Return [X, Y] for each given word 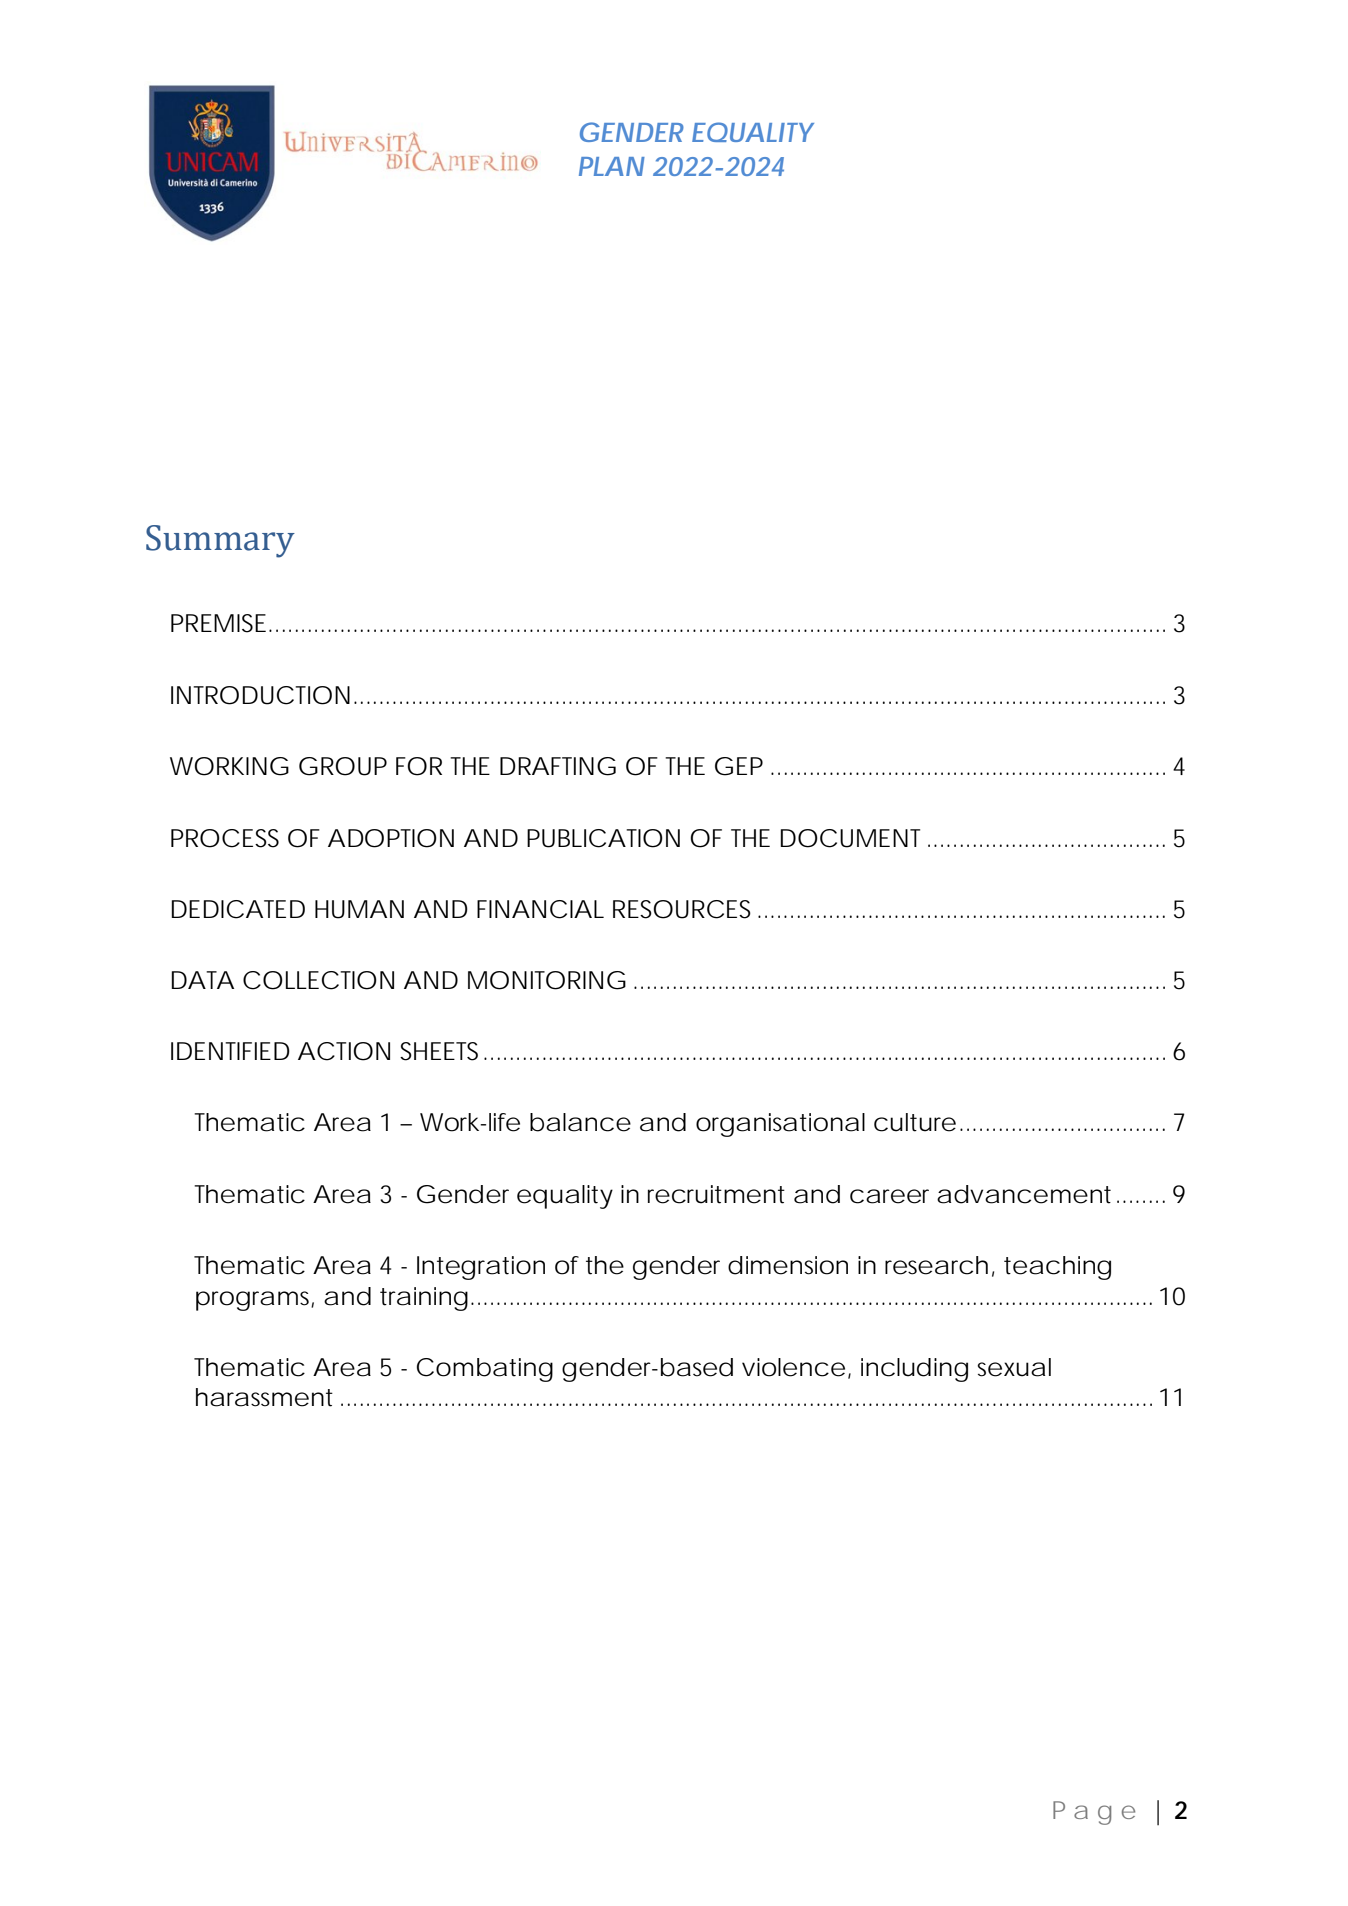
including [914, 1370]
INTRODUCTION [260, 695]
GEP [739, 766]
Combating [485, 1370]
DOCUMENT [850, 838]
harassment [264, 1397]
